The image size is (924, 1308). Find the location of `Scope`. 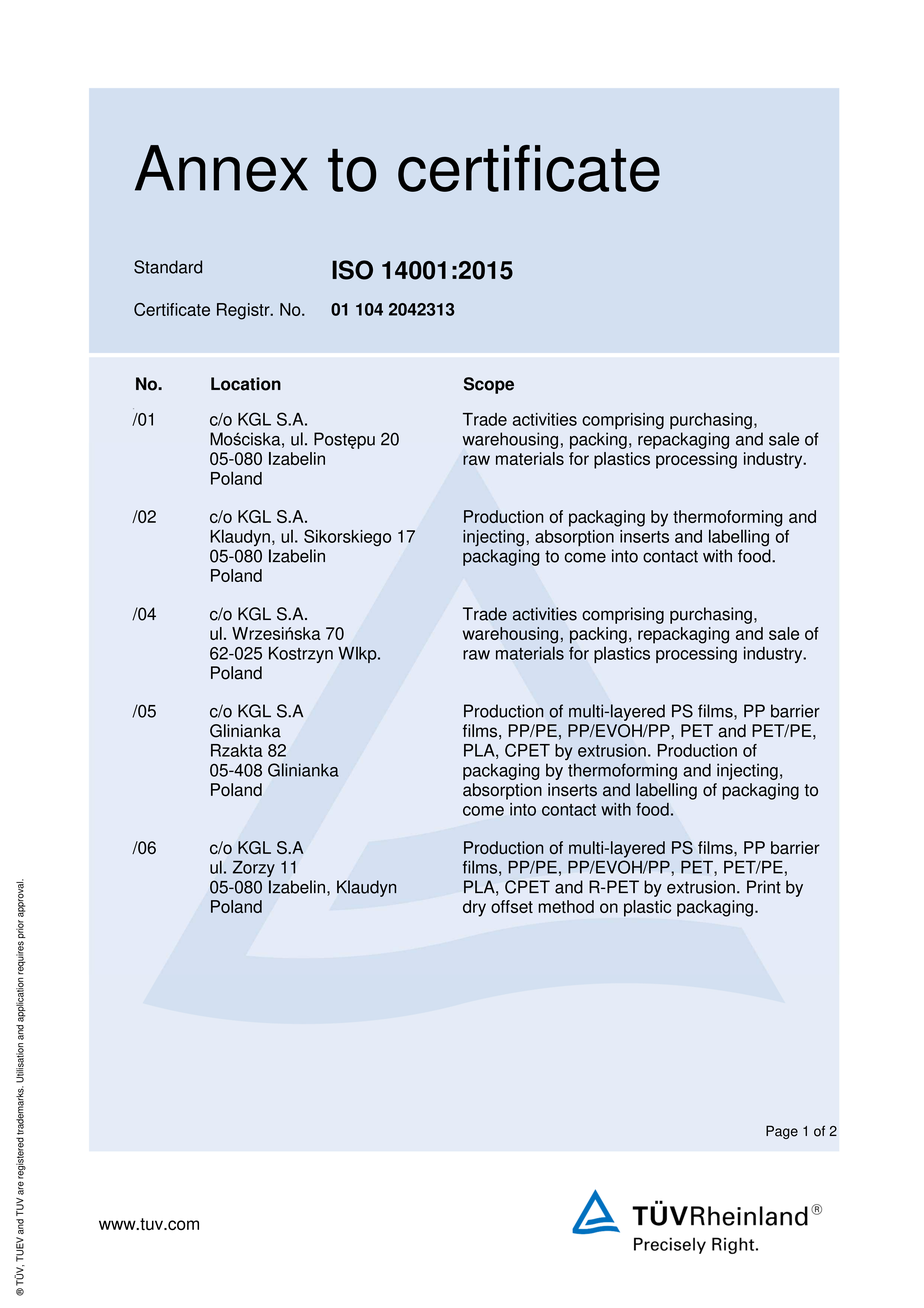

Scope is located at coordinates (489, 385).
